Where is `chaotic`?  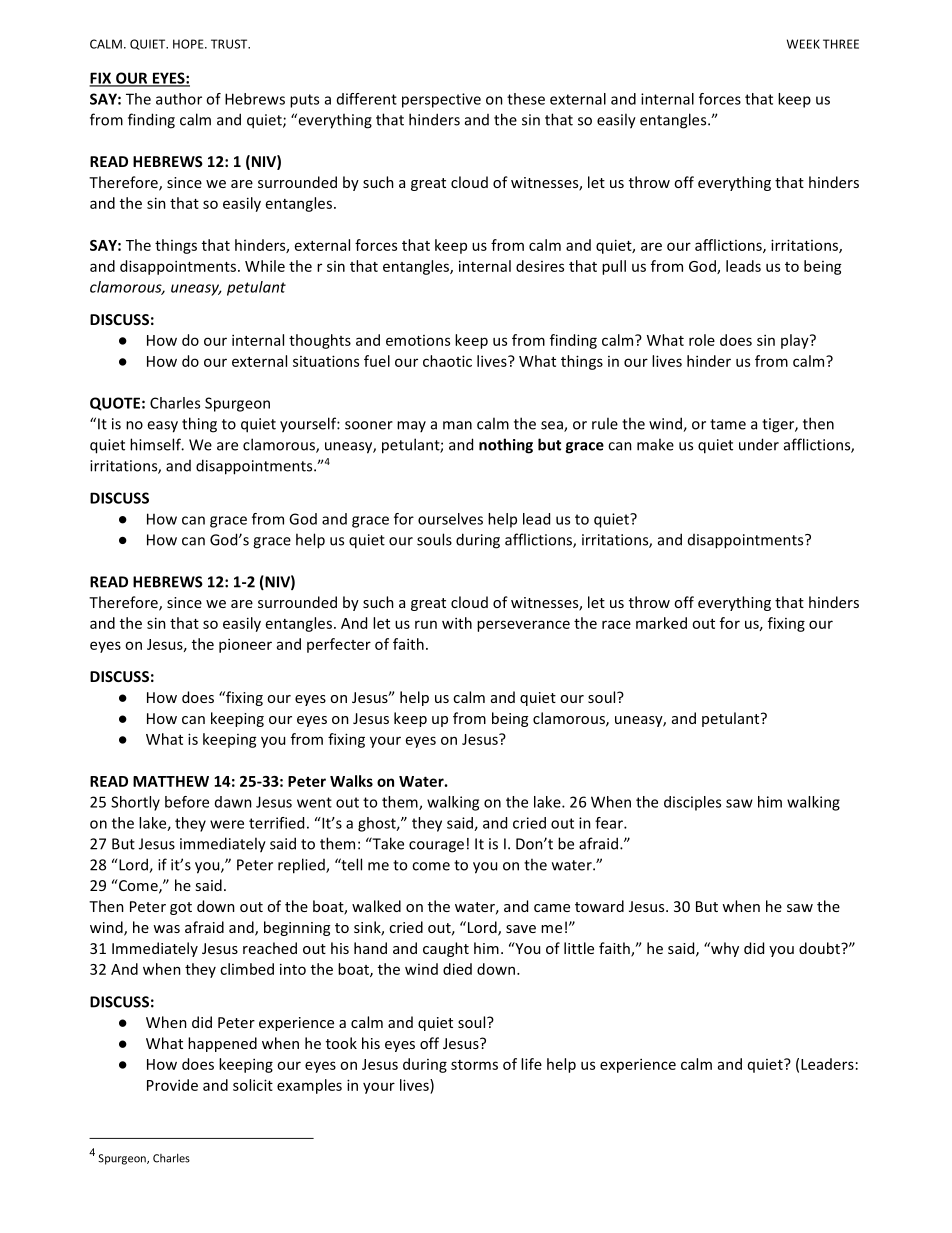 chaotic is located at coordinates (447, 361).
